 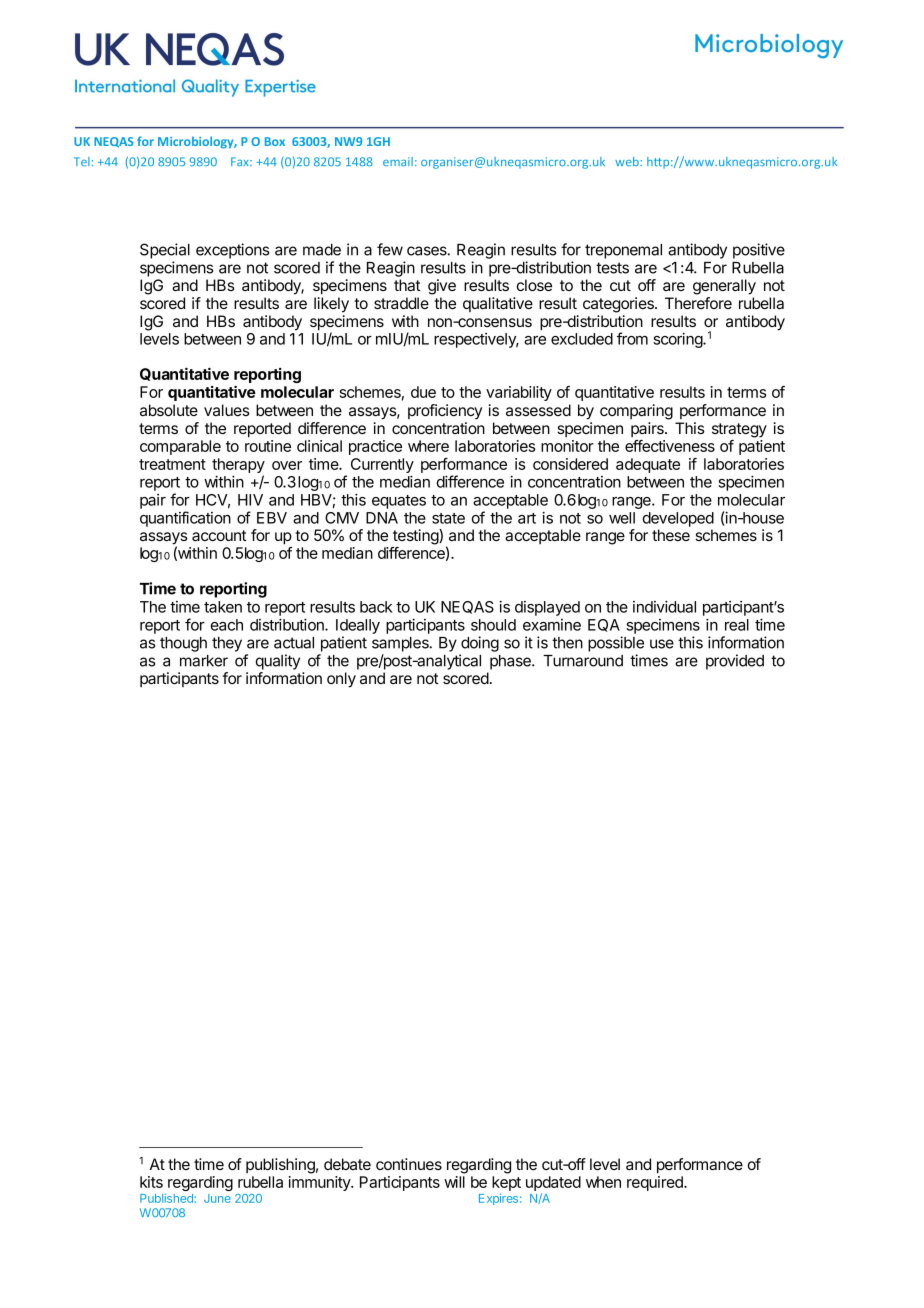 I want to click on proficiency, so click(x=445, y=412).
